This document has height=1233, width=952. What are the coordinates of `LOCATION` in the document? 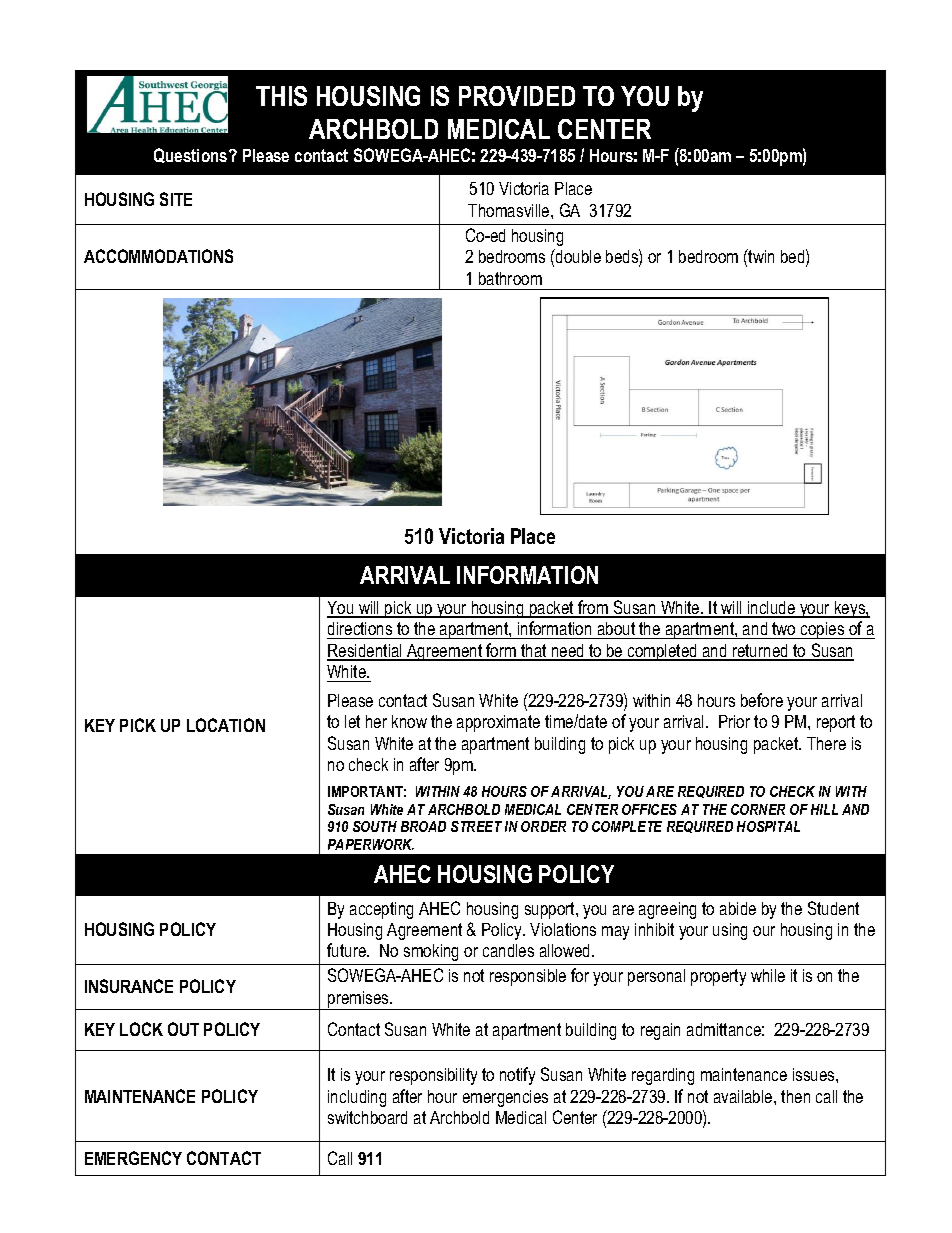 It's located at (226, 725).
